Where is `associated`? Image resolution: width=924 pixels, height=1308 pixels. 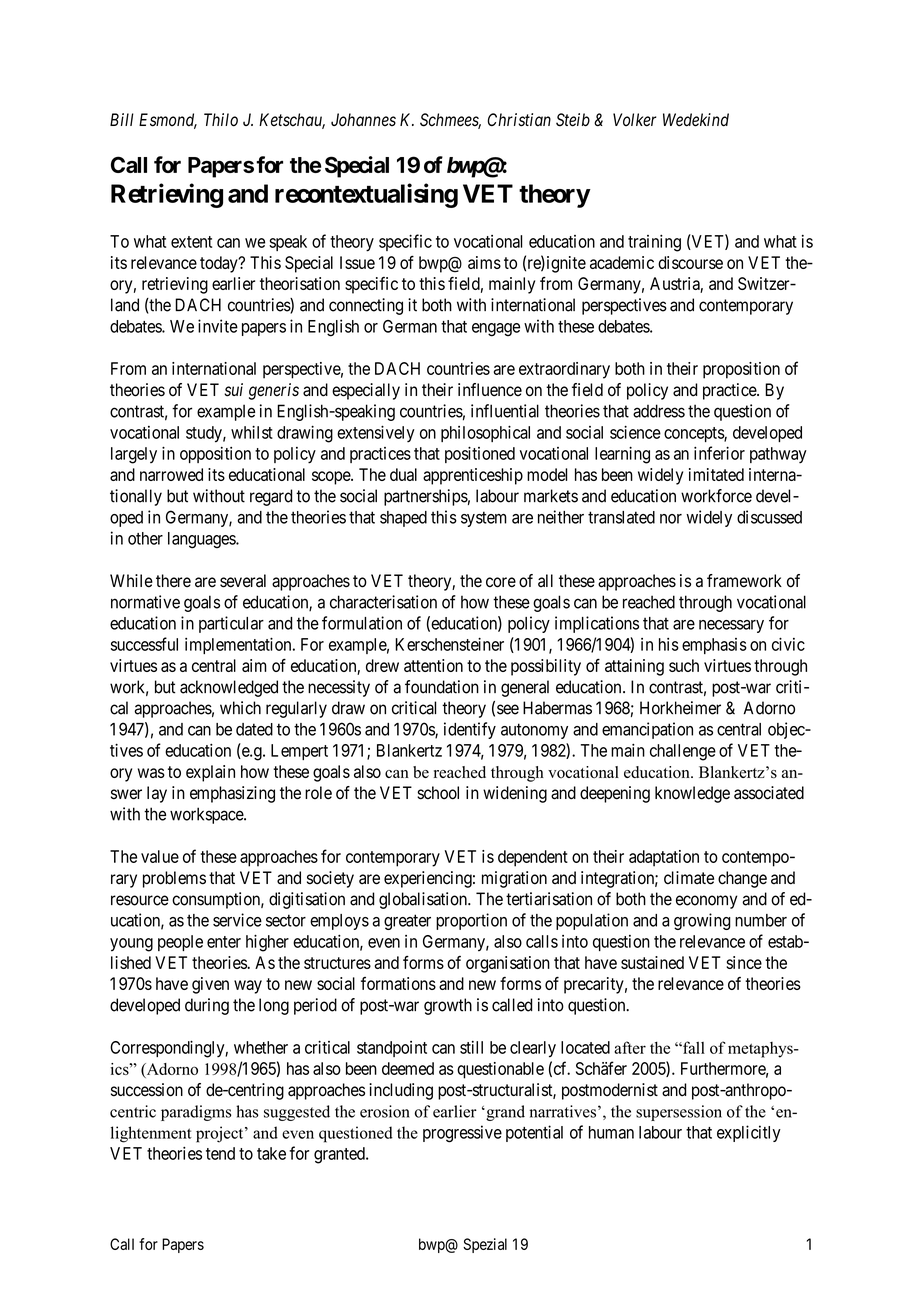 associated is located at coordinates (769, 793).
